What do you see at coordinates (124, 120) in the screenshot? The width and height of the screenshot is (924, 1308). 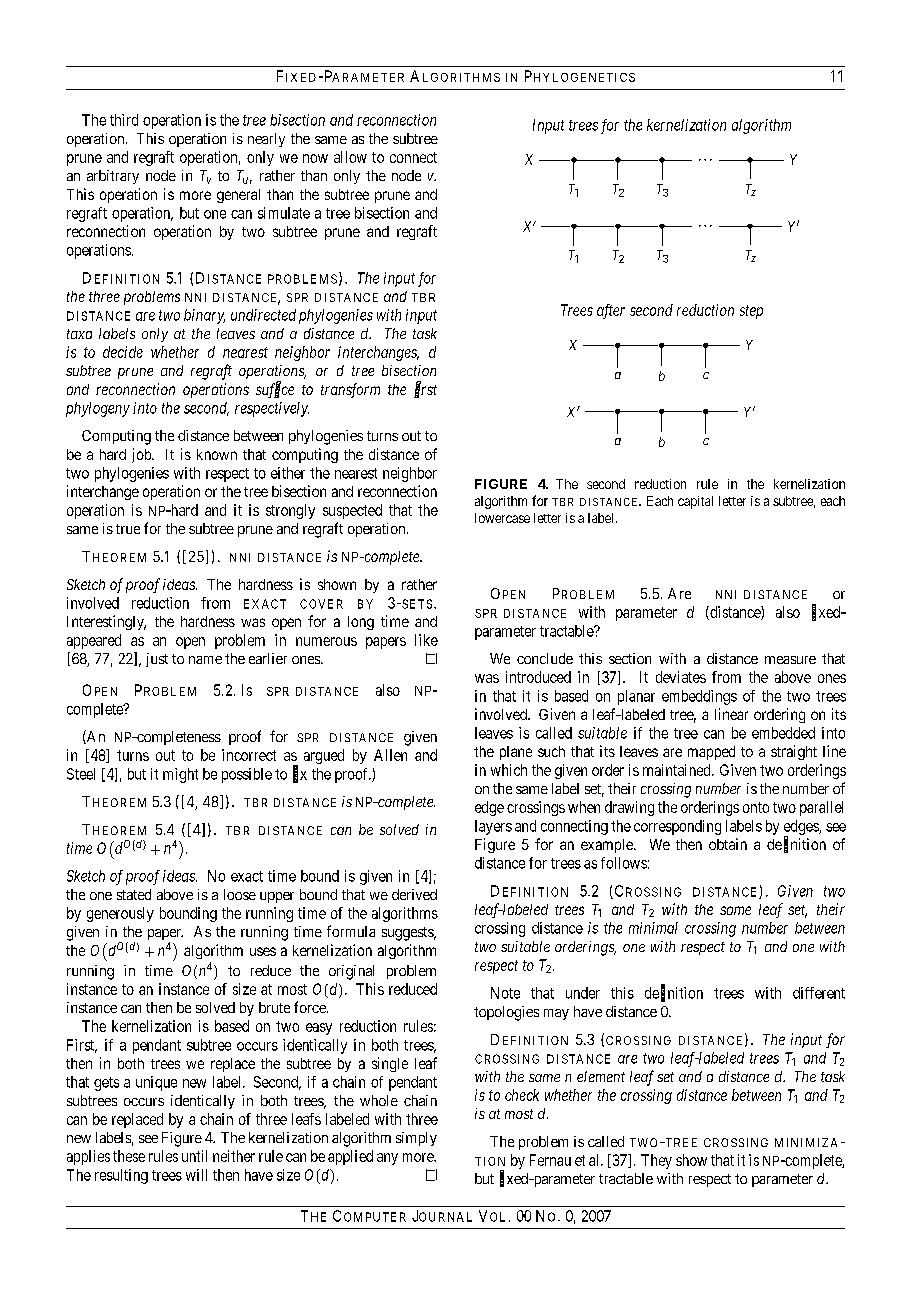 I see `third` at bounding box center [124, 120].
